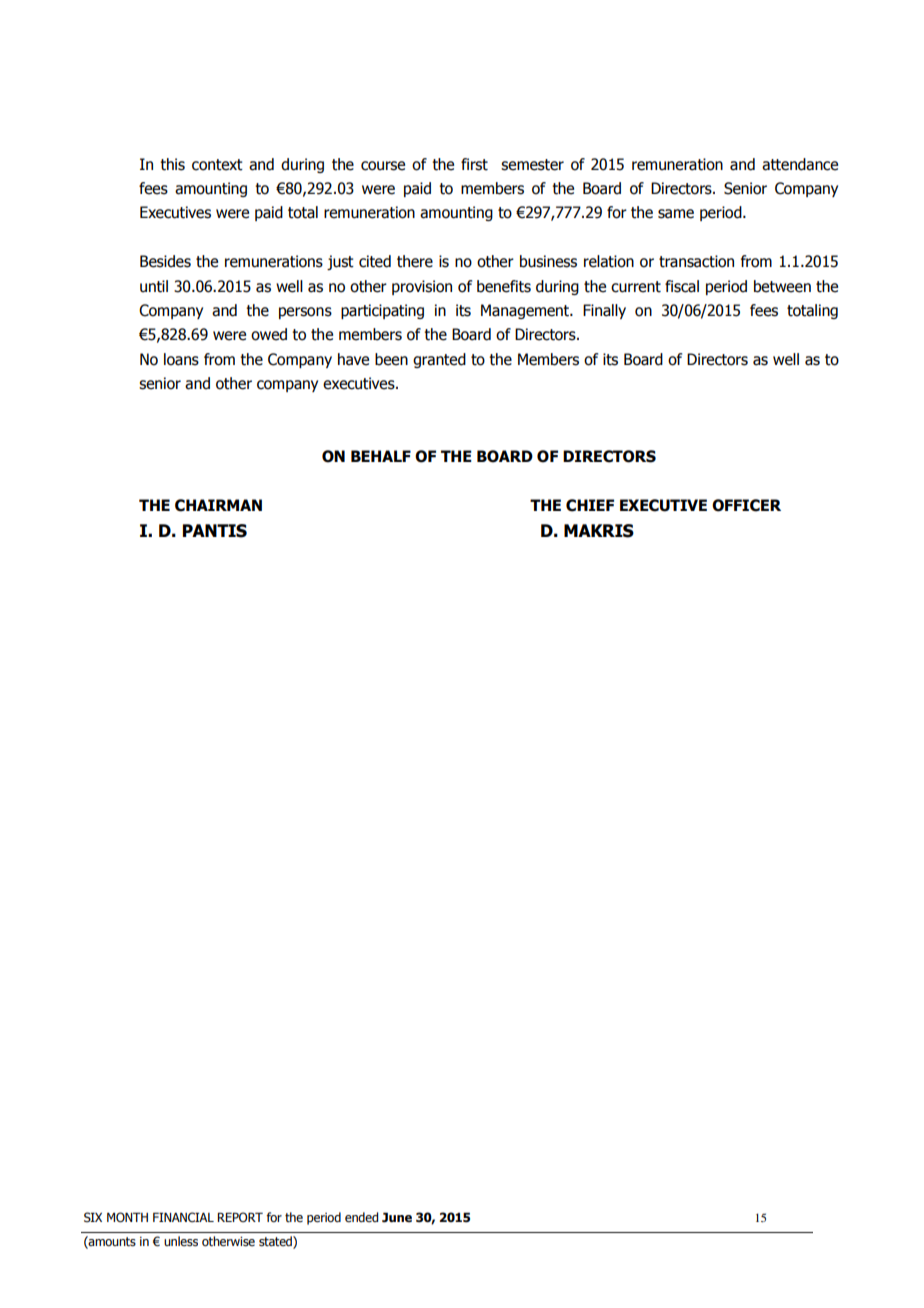  Describe the element at coordinates (183, 1217) in the screenshot. I see `FINANCIAL` at that location.
